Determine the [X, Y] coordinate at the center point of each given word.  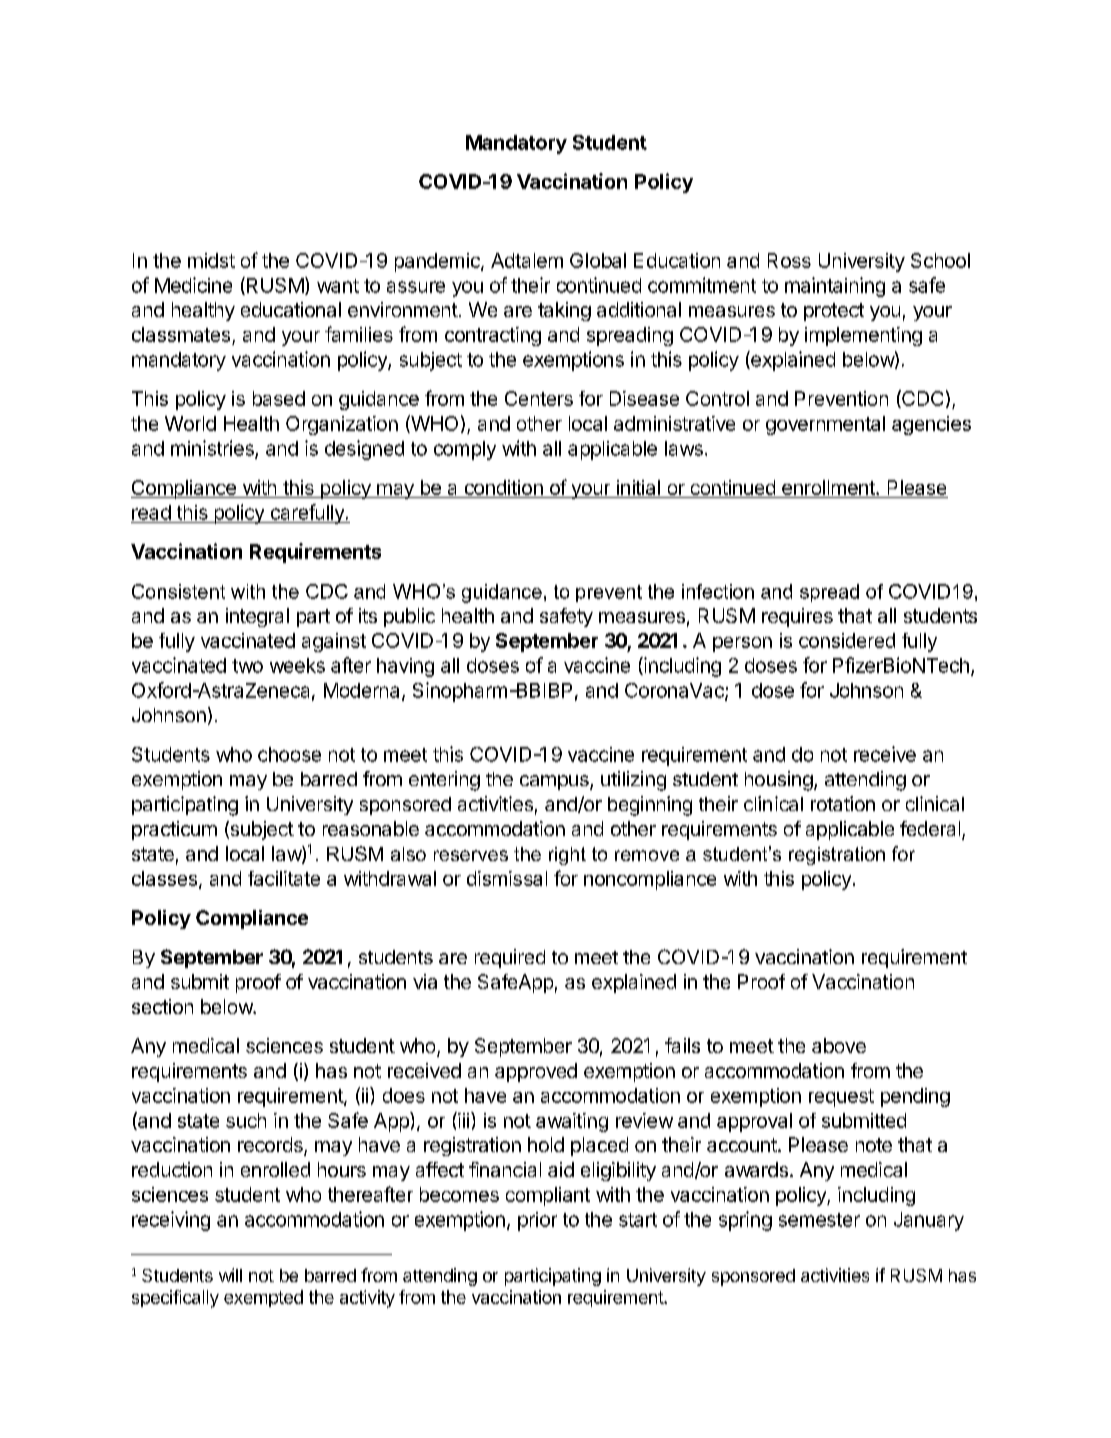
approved [536, 1072]
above [839, 1045]
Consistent [178, 591]
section [162, 1006]
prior [537, 1221]
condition [504, 487]
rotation [843, 803]
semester [819, 1220]
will [230, 1275]
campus [555, 782]
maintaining [835, 287]
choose [289, 754]
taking [564, 311]
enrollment [829, 487]
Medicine [193, 285]
